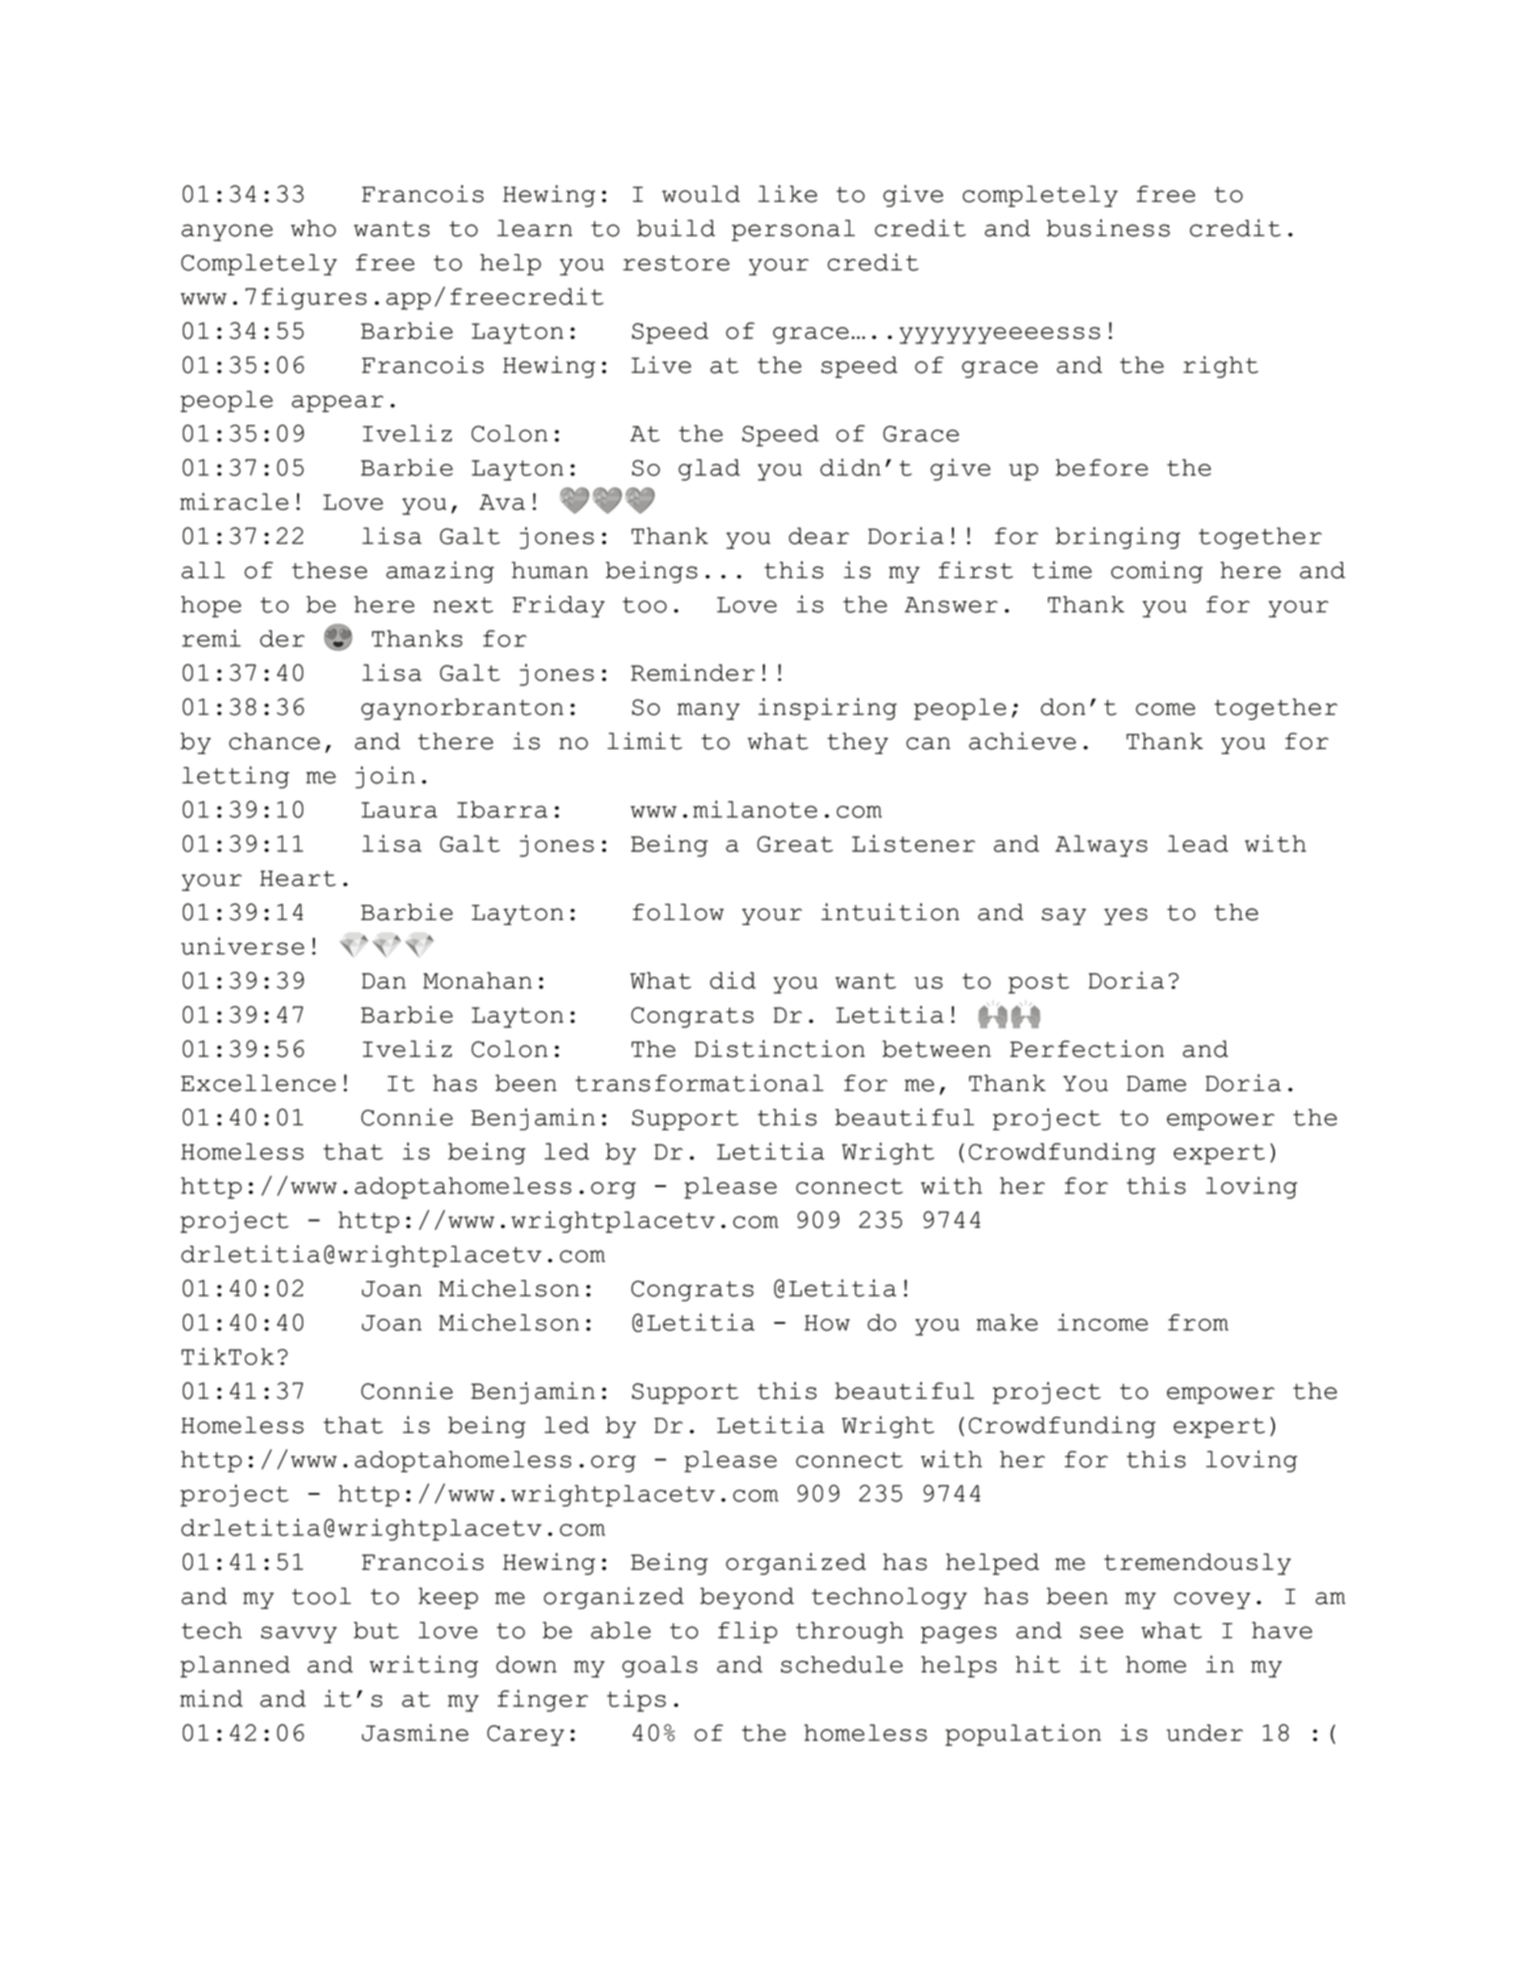 The width and height of the screenshot is (1530, 1980). I want to click on who, so click(313, 228).
